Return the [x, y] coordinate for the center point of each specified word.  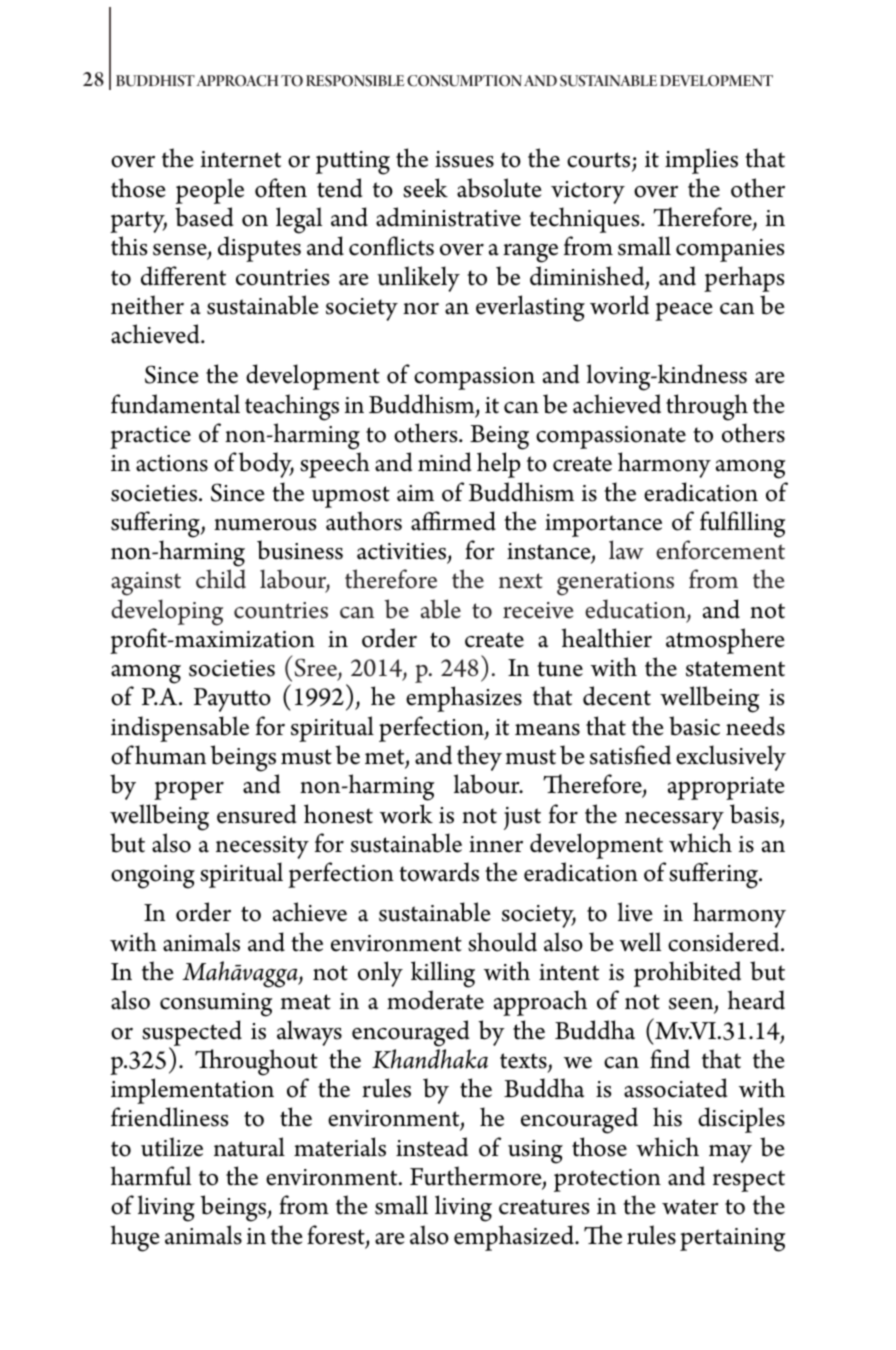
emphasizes [464, 699]
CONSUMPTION [464, 81]
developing [167, 612]
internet [241, 159]
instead [432, 1147]
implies [701, 161]
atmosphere [725, 641]
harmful [150, 1176]
